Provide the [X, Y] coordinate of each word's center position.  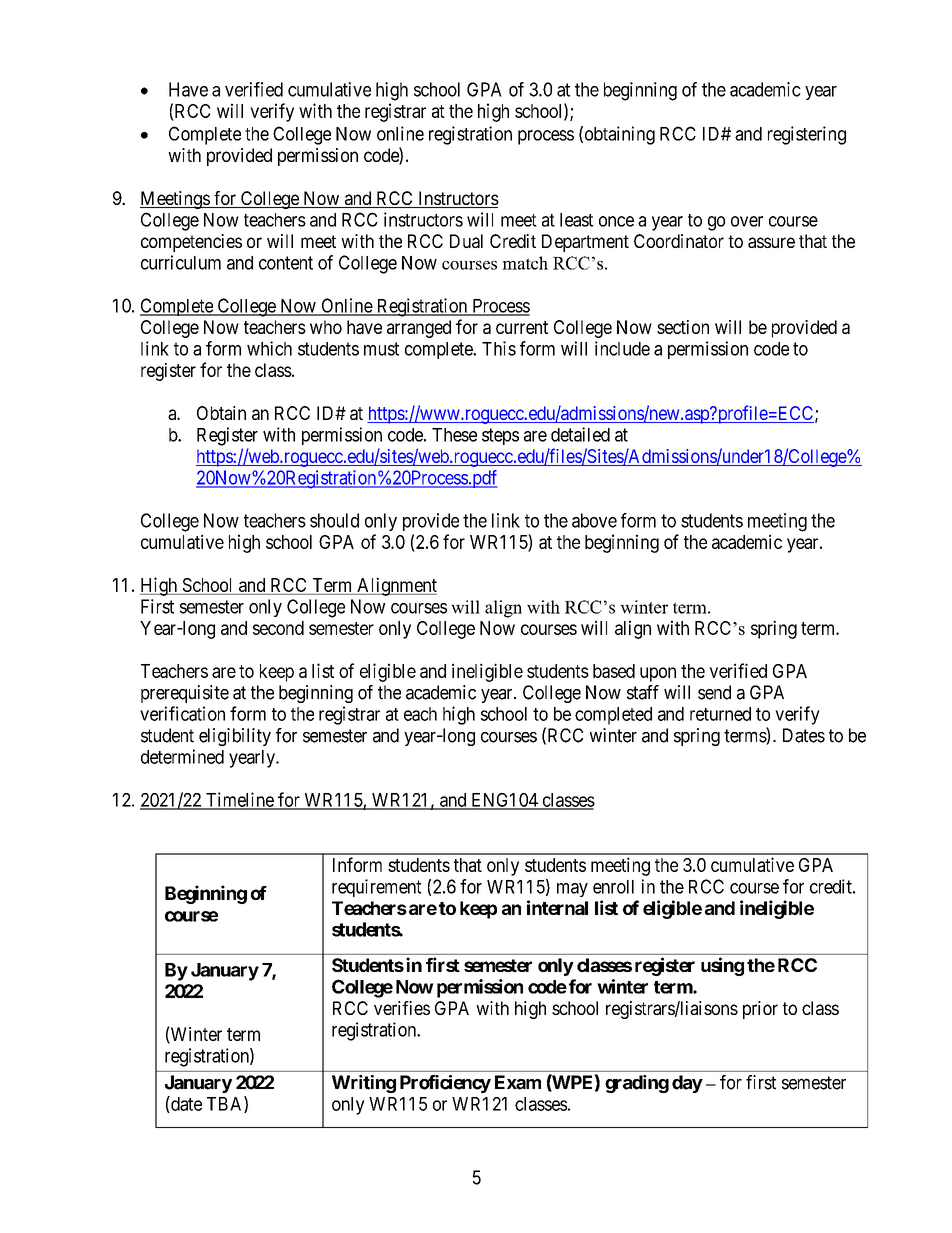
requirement [377, 888]
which [269, 348]
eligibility [235, 737]
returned [720, 714]
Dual [466, 241]
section [683, 327]
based [614, 671]
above [594, 520]
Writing [364, 1084]
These [454, 435]
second [278, 628]
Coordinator [679, 241]
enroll [613, 887]
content [286, 263]
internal [557, 907]
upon [658, 674]
